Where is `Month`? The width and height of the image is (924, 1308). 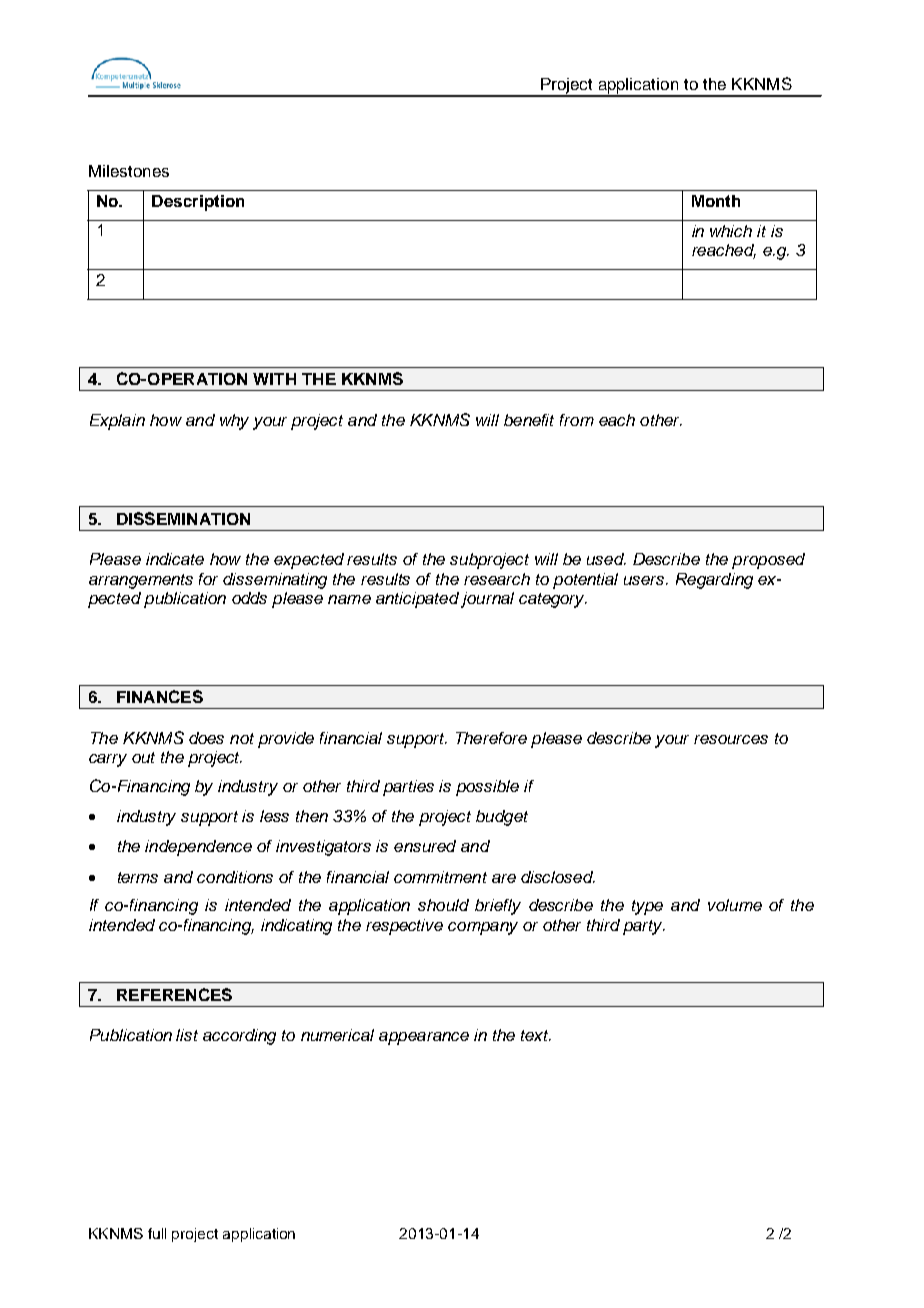
Month is located at coordinates (716, 201).
